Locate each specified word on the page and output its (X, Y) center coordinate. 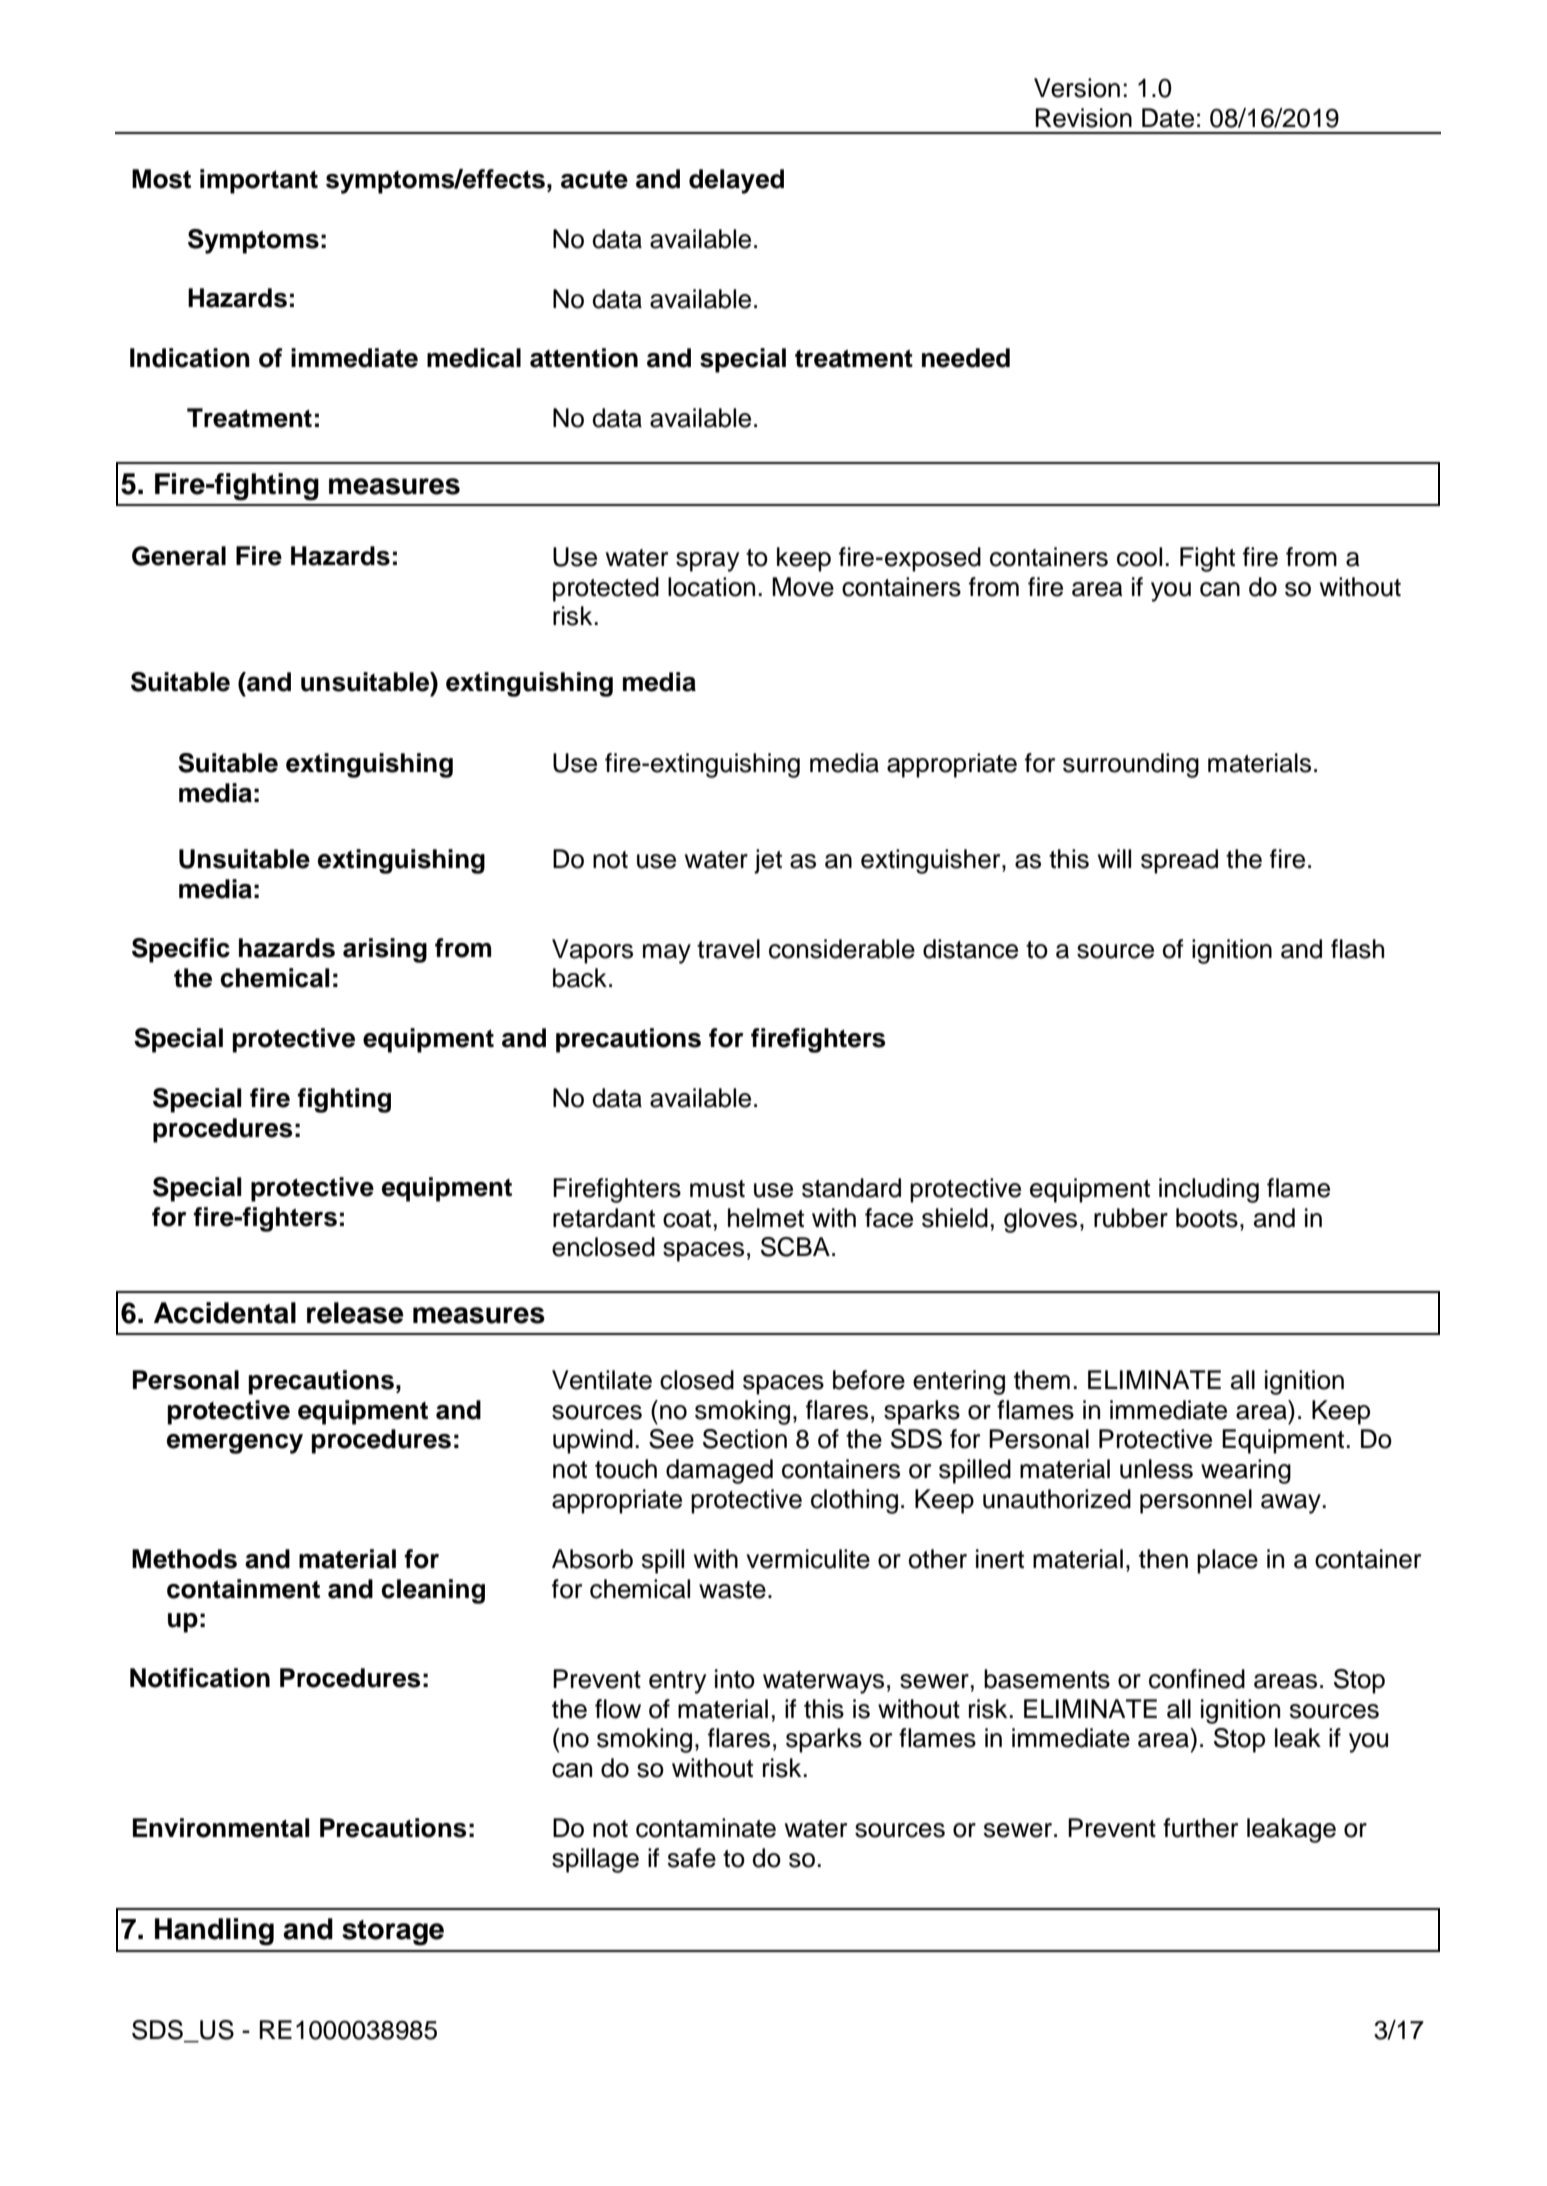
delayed (736, 181)
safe (692, 1858)
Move (803, 587)
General (179, 556)
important (259, 181)
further (1200, 1828)
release (355, 1313)
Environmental (221, 1828)
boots (1207, 1218)
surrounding (1131, 765)
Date (1168, 118)
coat (687, 1219)
